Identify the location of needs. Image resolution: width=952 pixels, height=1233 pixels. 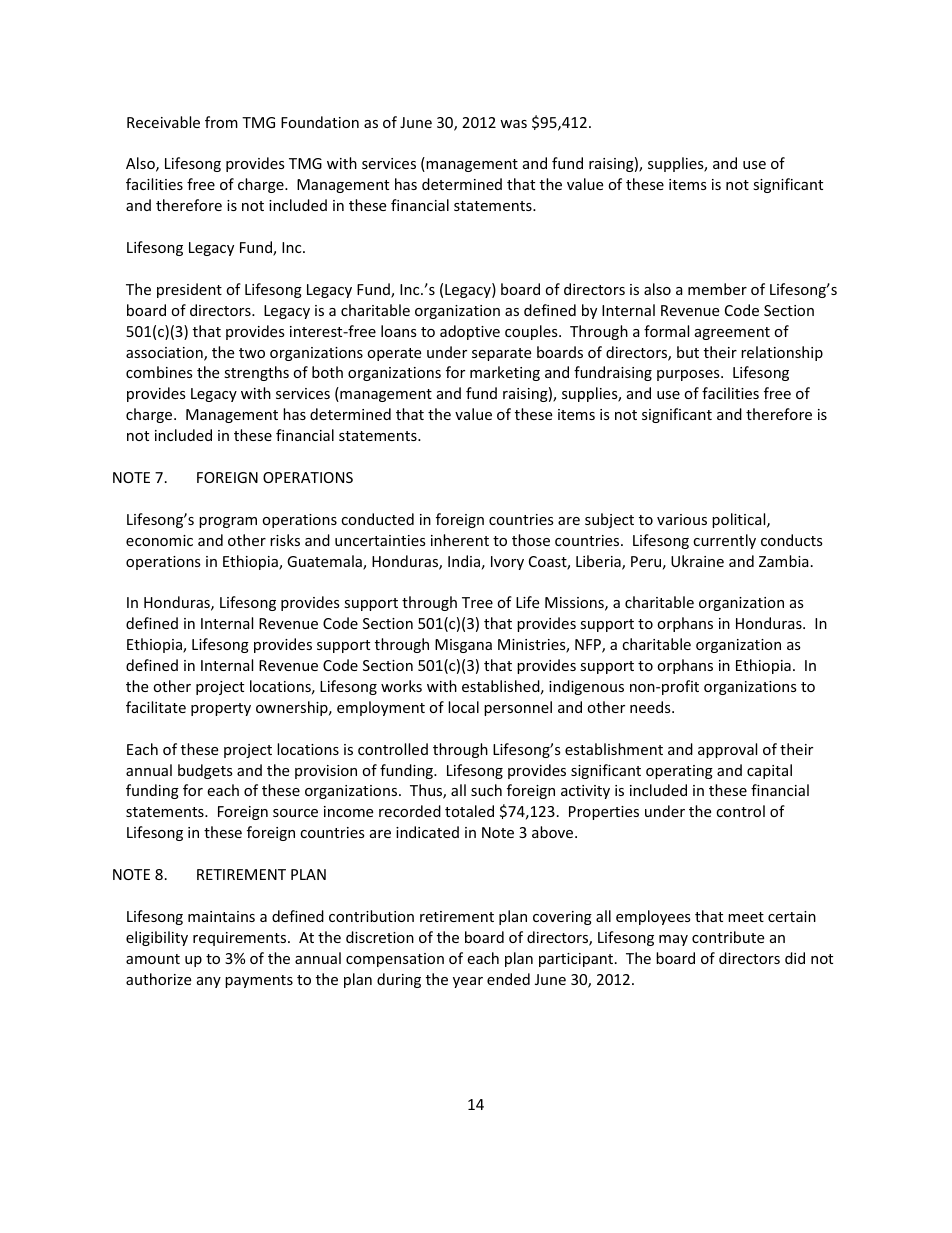
(651, 707).
